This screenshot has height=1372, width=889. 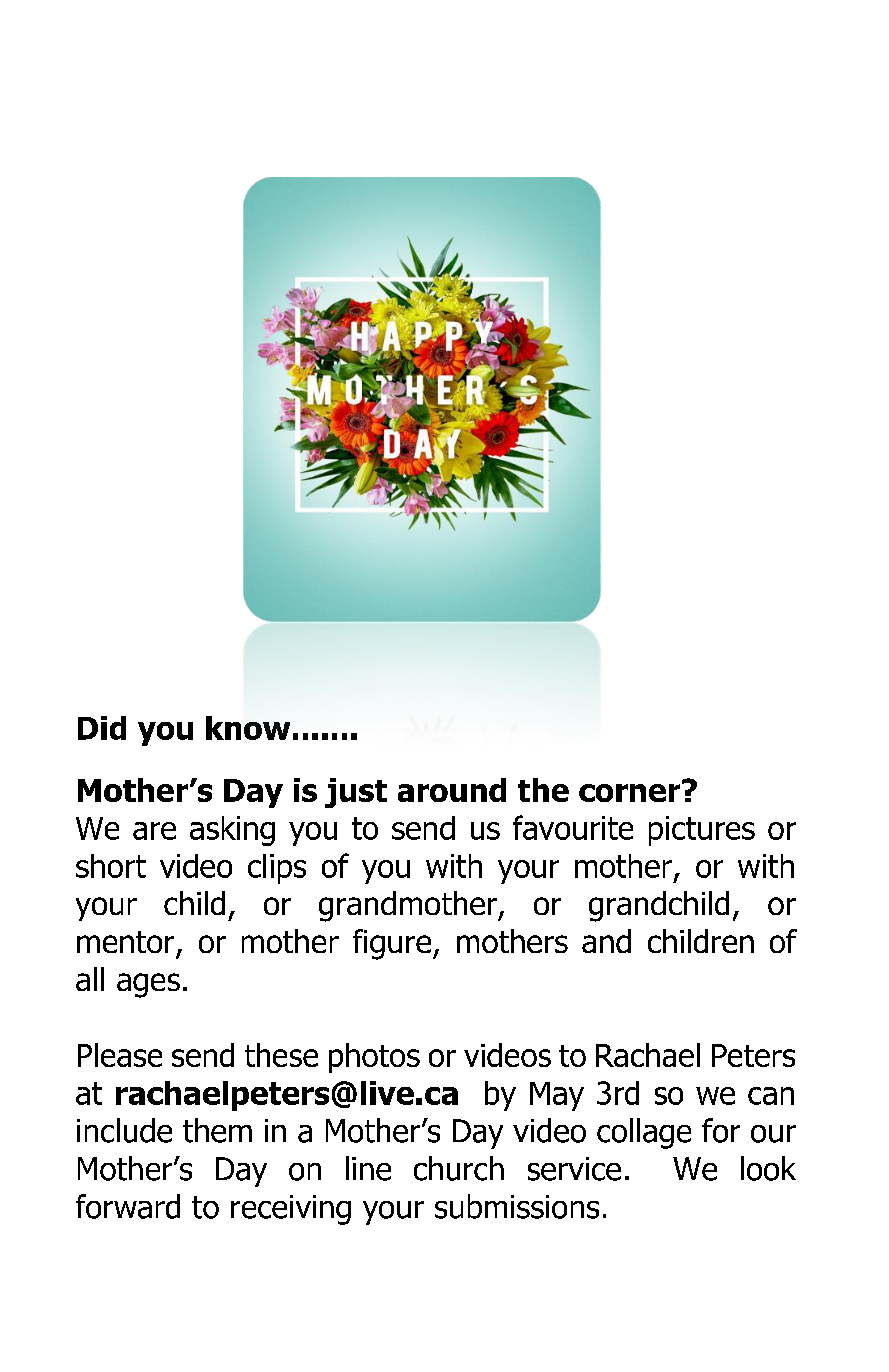 What do you see at coordinates (573, 827) in the screenshot?
I see `favourite` at bounding box center [573, 827].
